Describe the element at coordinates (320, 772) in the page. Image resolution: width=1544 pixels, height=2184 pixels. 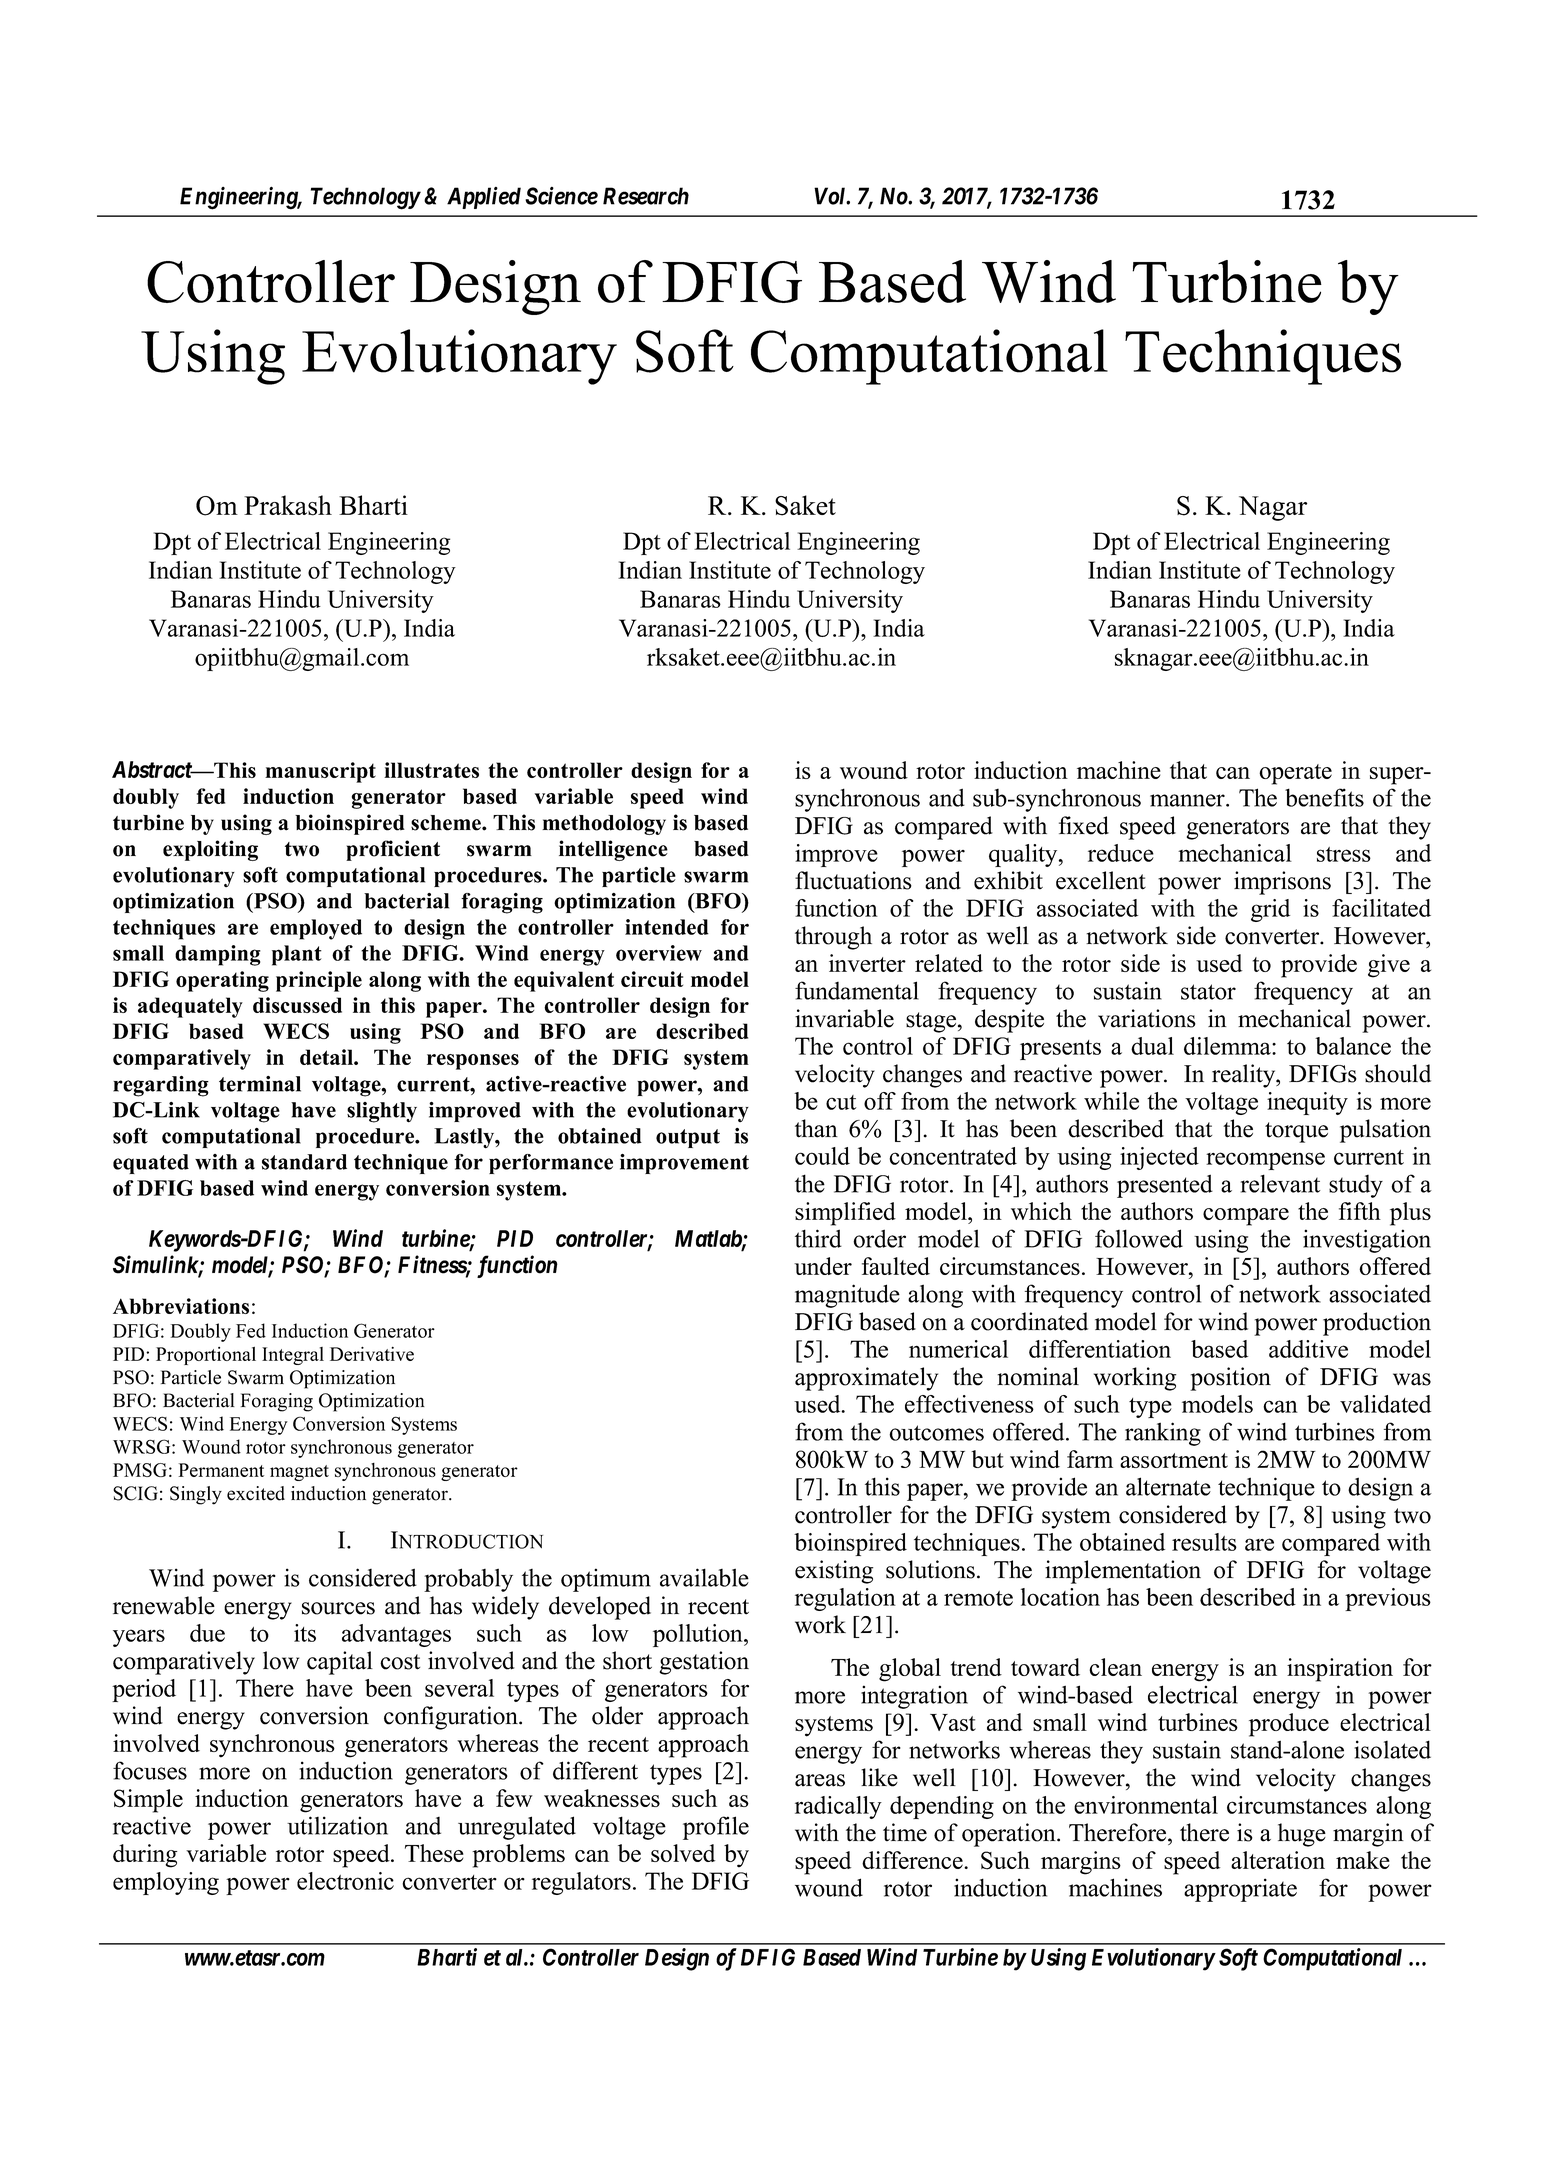
I see `manuscript` at that location.
